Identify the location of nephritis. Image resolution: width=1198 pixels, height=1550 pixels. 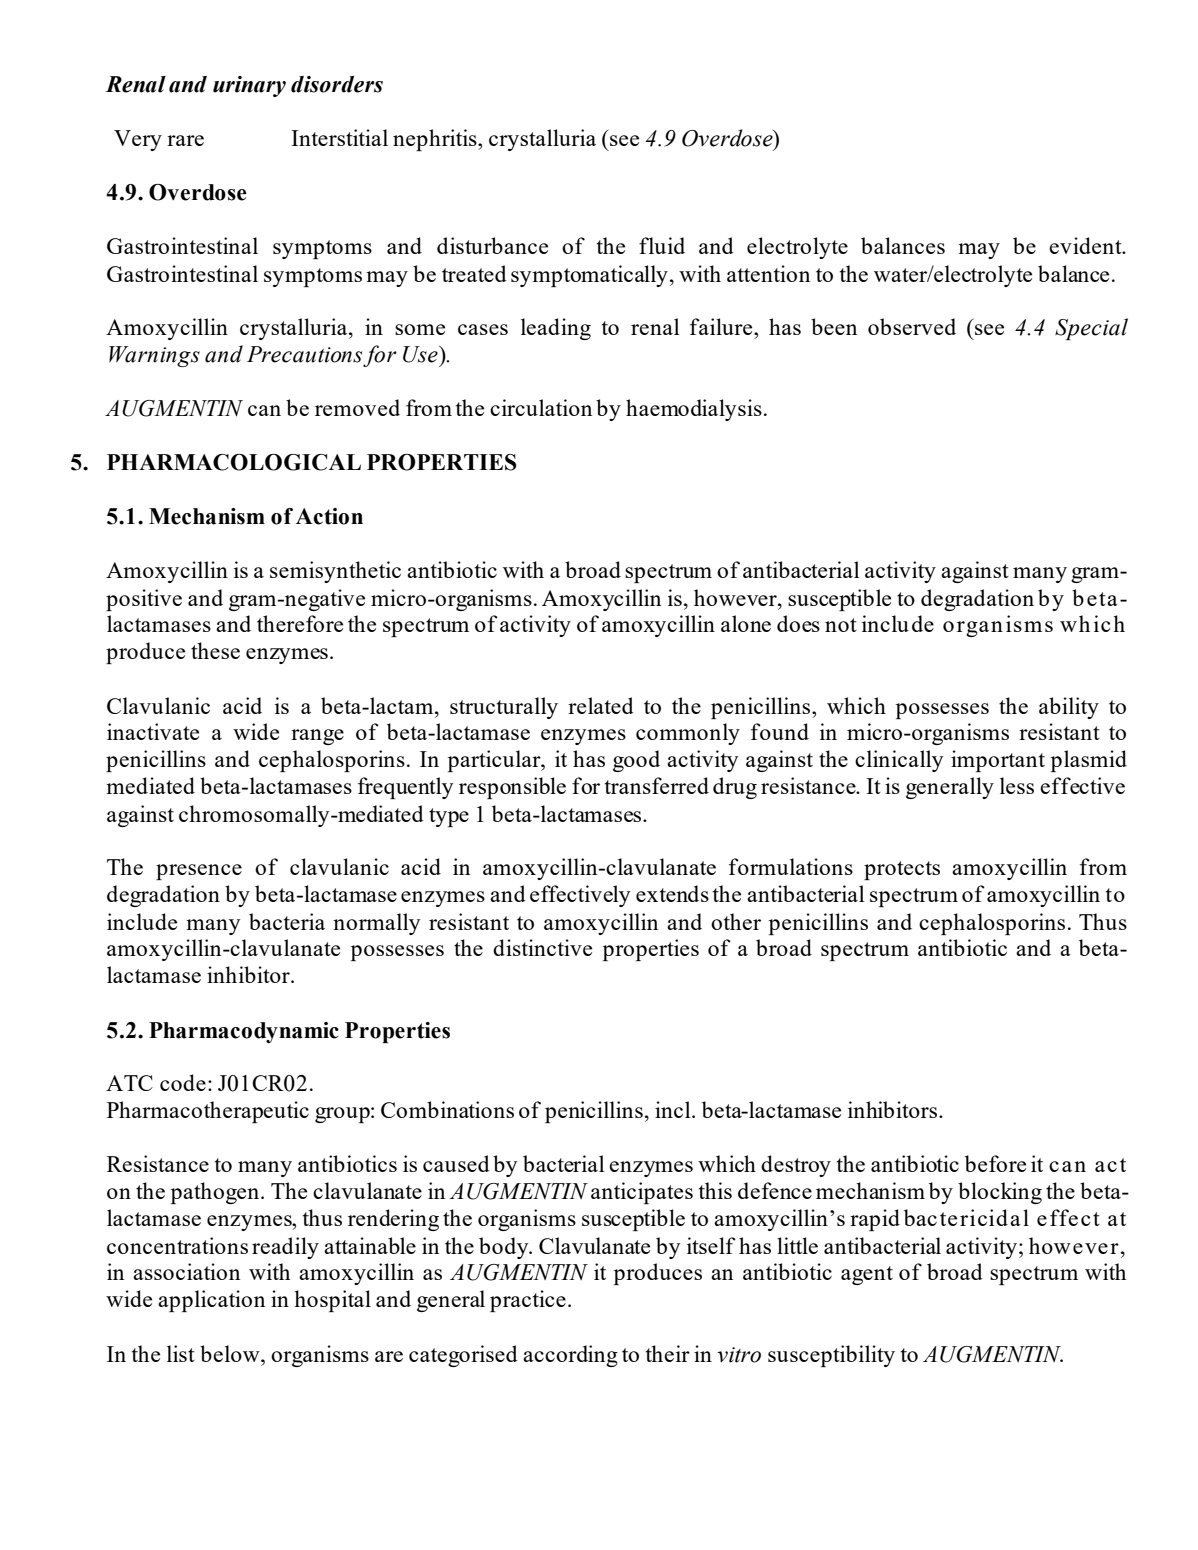
(436, 140).
